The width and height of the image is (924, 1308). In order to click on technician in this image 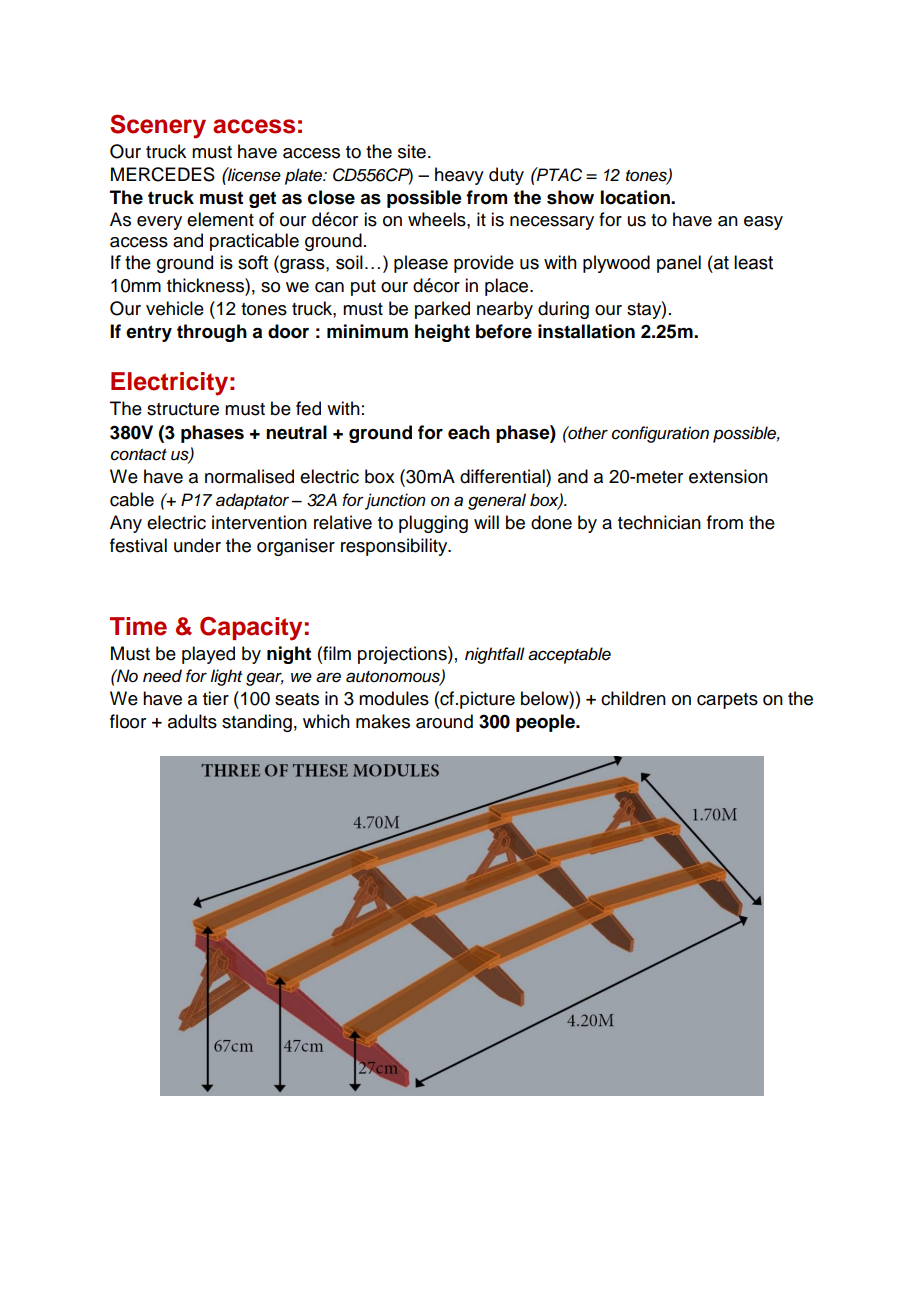, I will do `click(659, 522)`.
